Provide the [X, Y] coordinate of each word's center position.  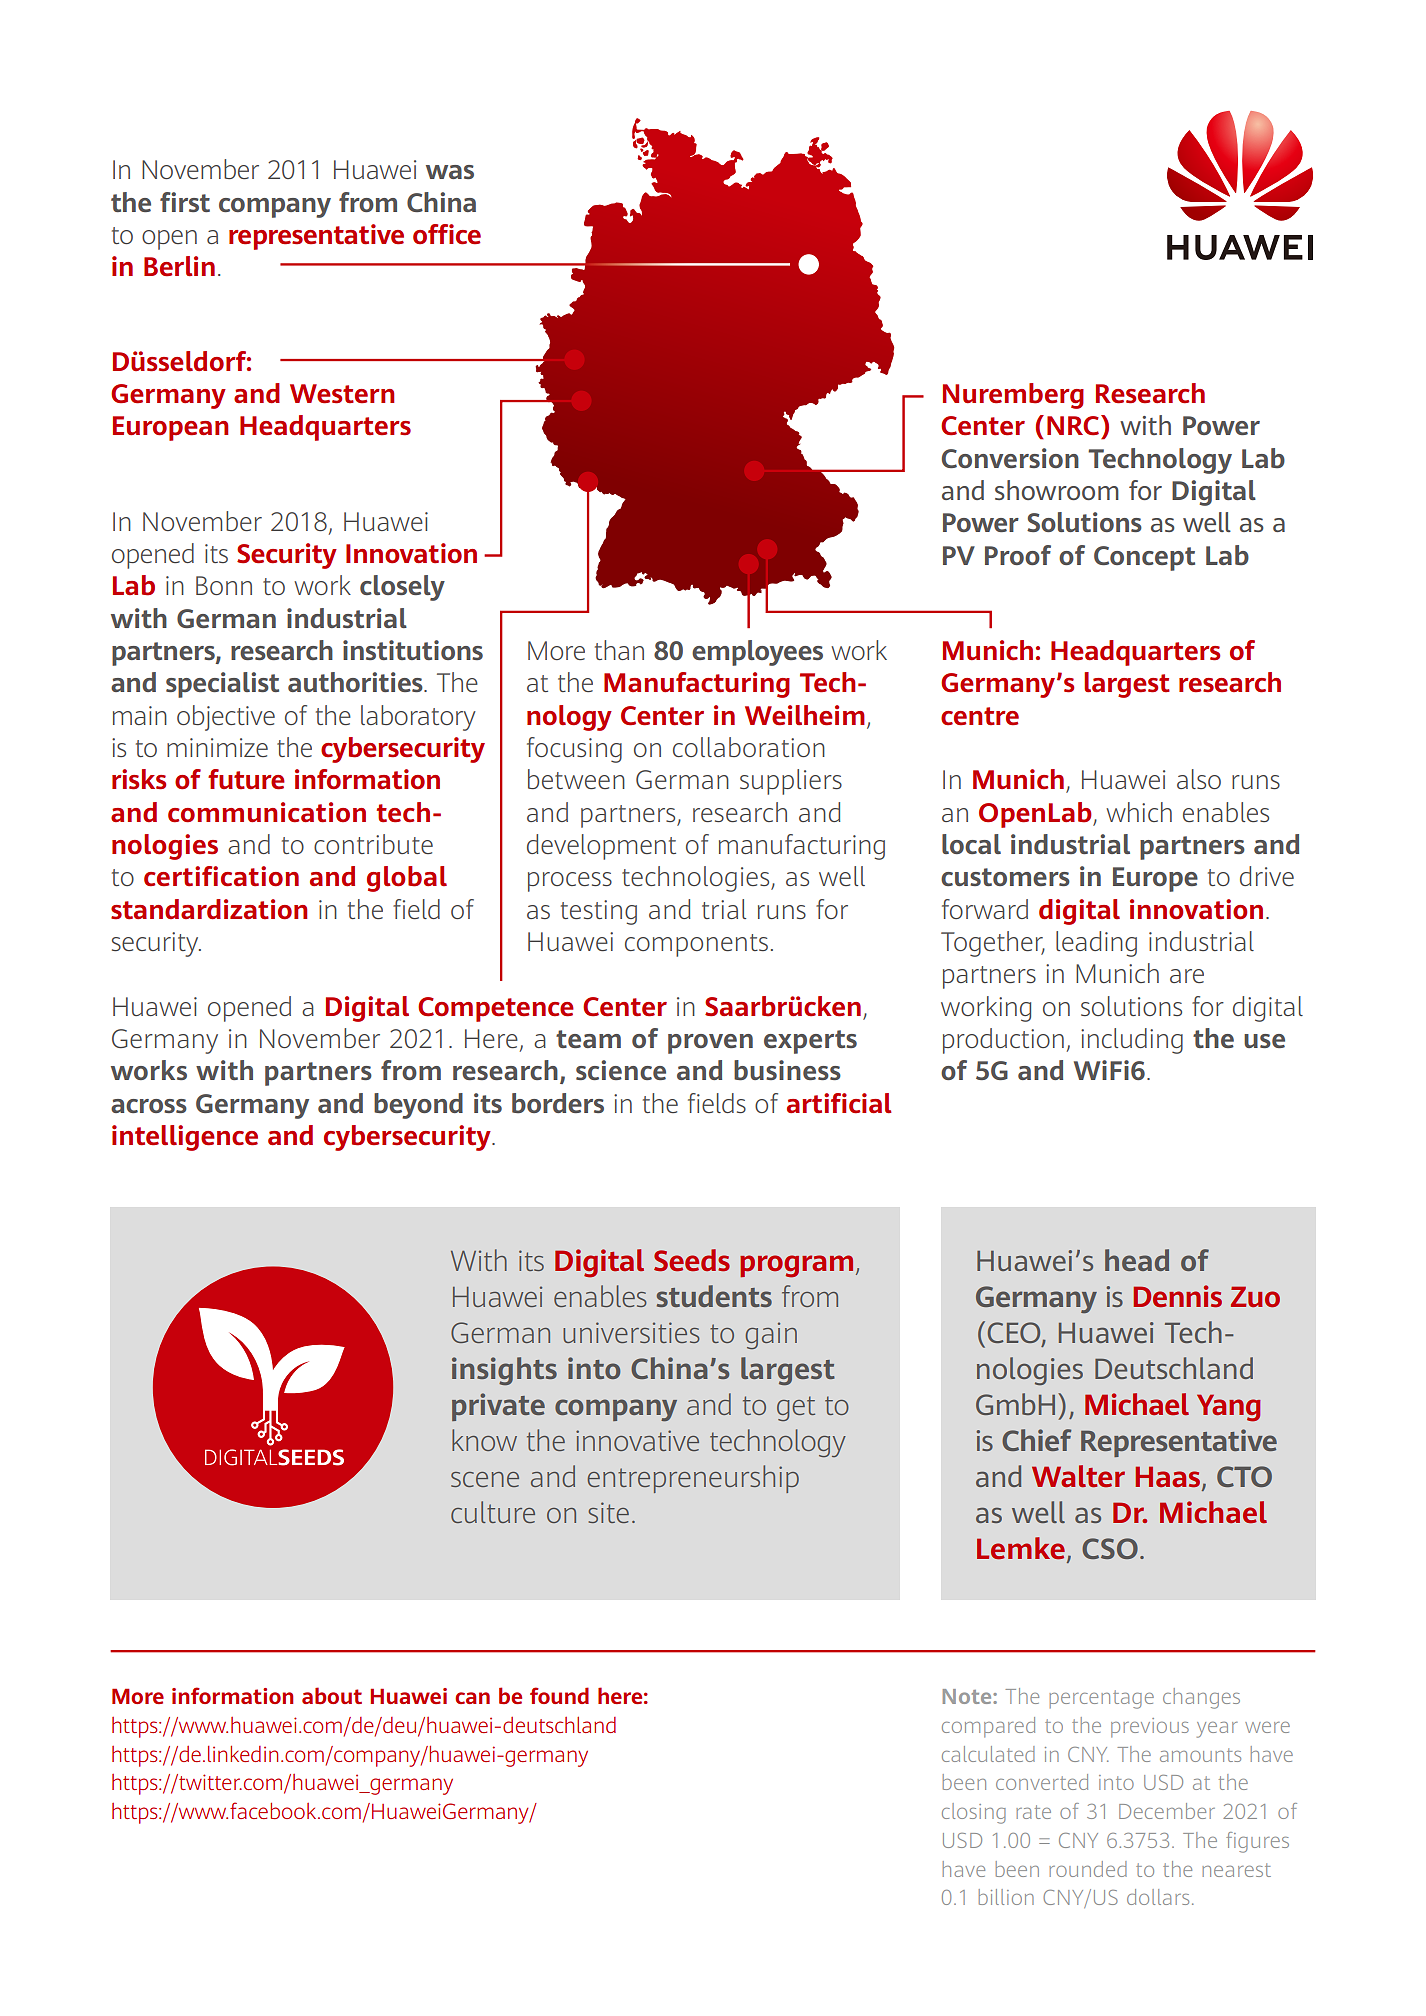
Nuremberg [1013, 396]
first [185, 202]
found [559, 1695]
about [332, 1695]
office [447, 234]
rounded [1088, 1869]
